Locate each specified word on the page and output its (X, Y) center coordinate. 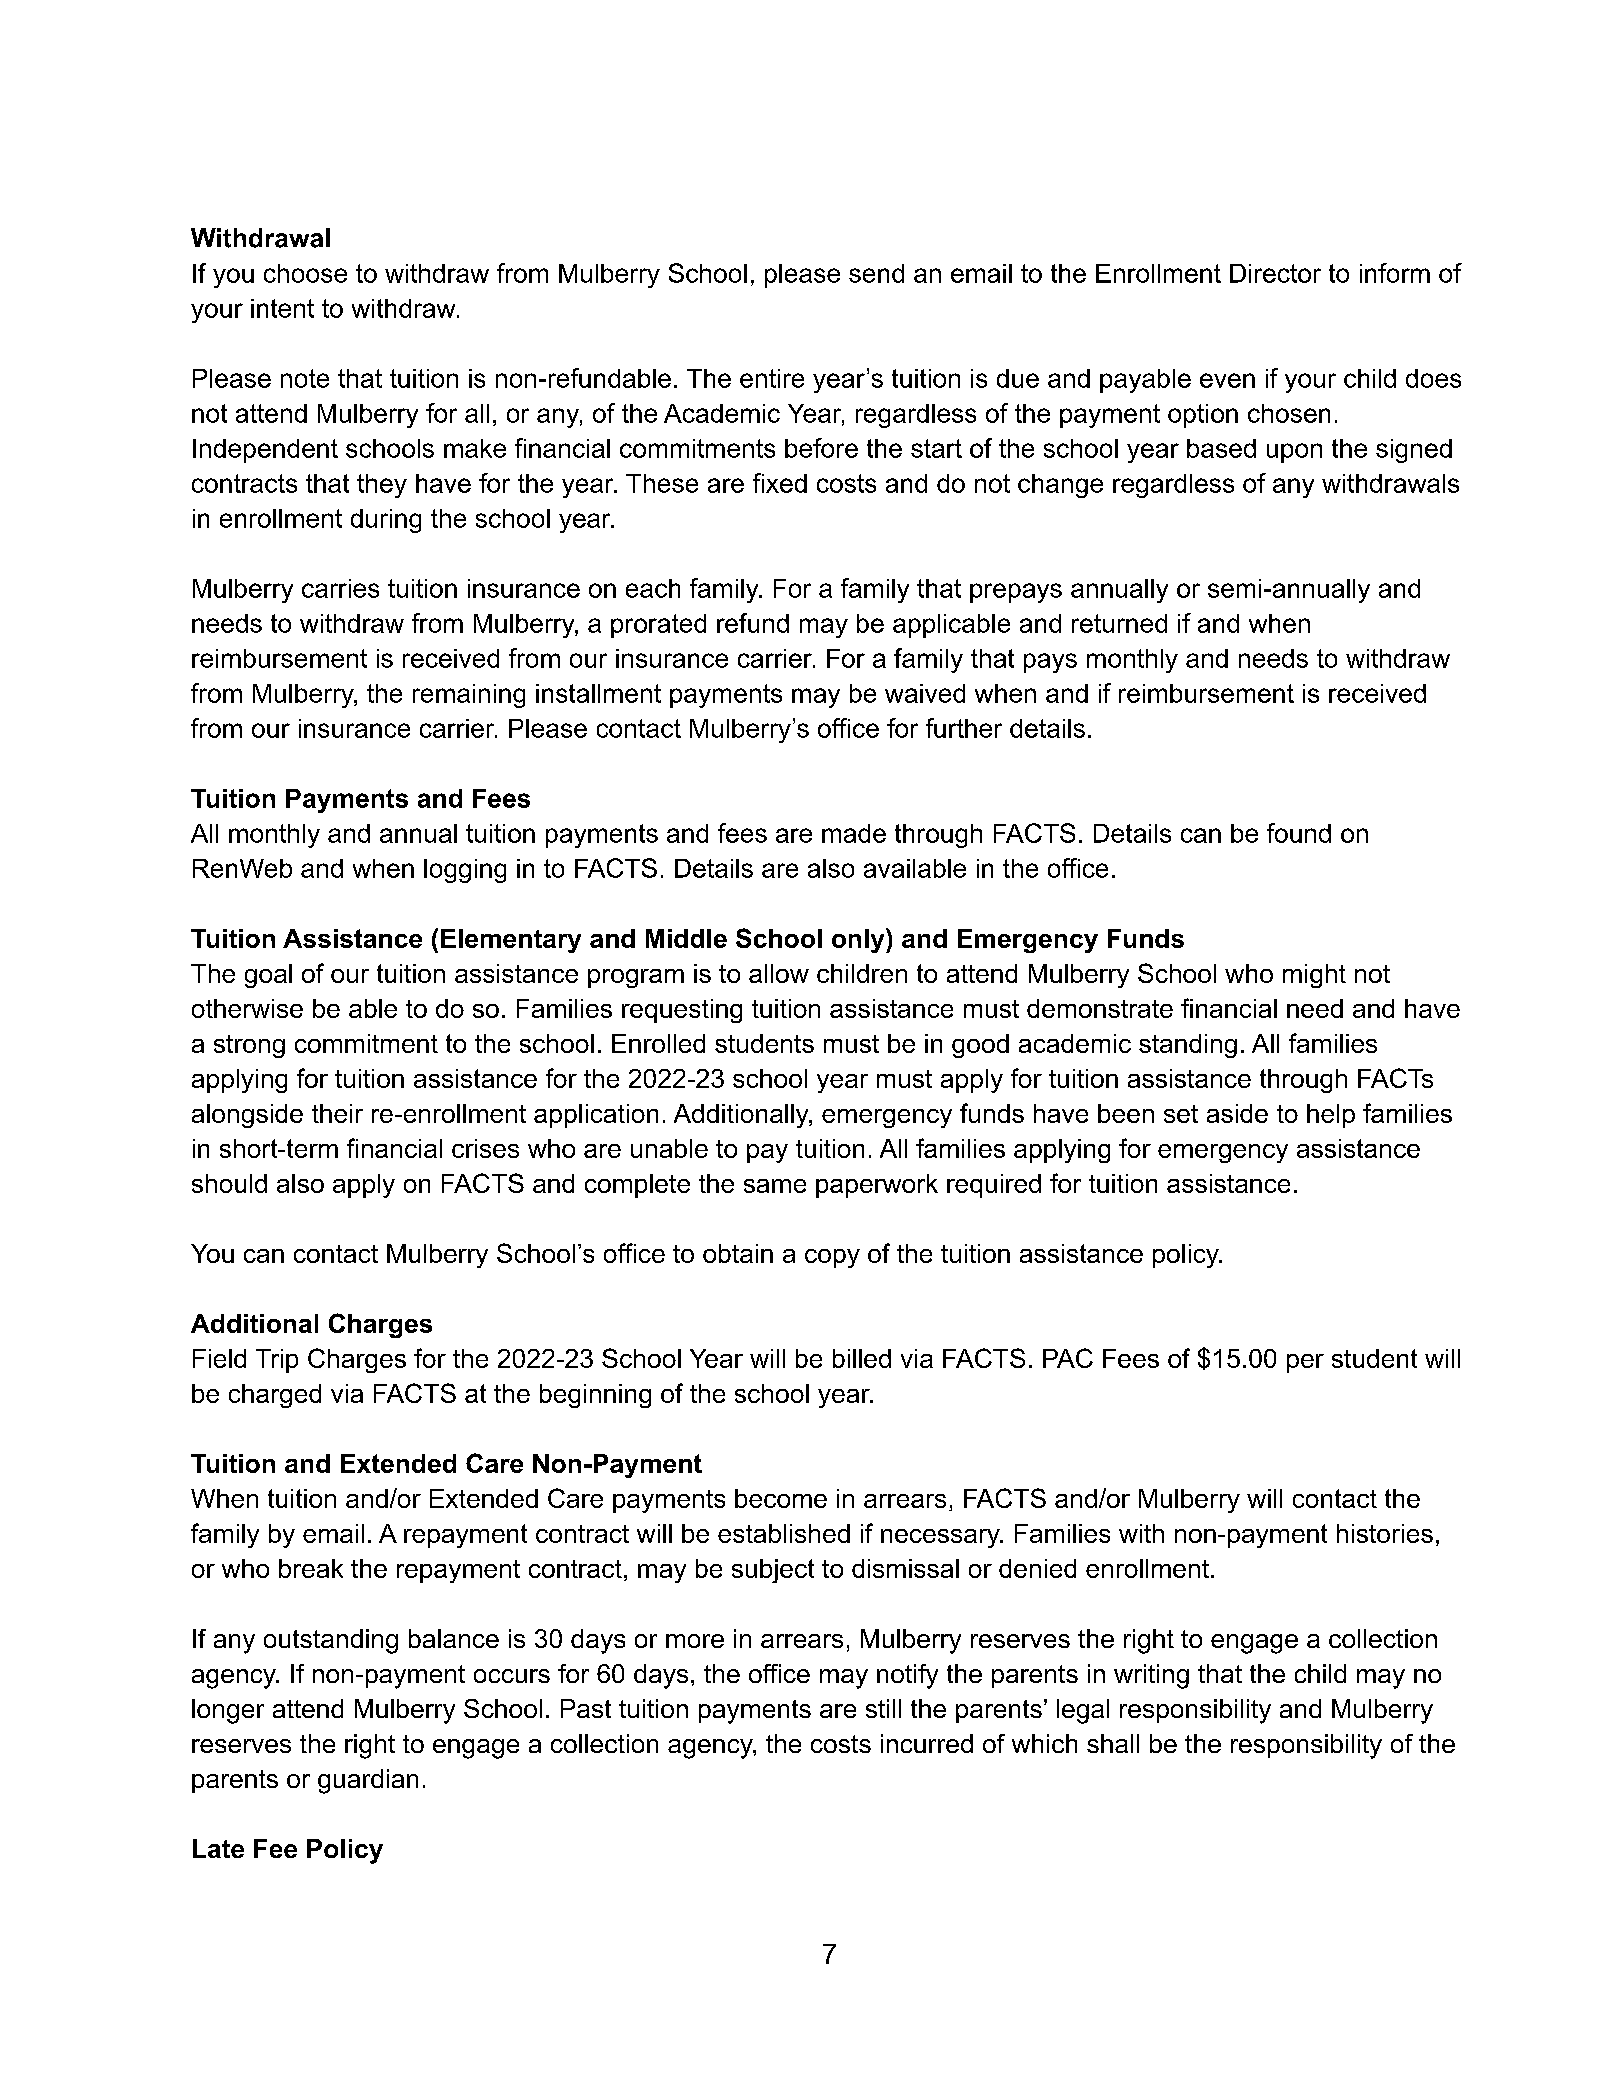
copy (832, 1258)
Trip (277, 1361)
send (876, 273)
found (1299, 833)
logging (465, 871)
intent (282, 308)
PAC (1068, 1358)
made (854, 833)
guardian (368, 1781)
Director (1275, 273)
